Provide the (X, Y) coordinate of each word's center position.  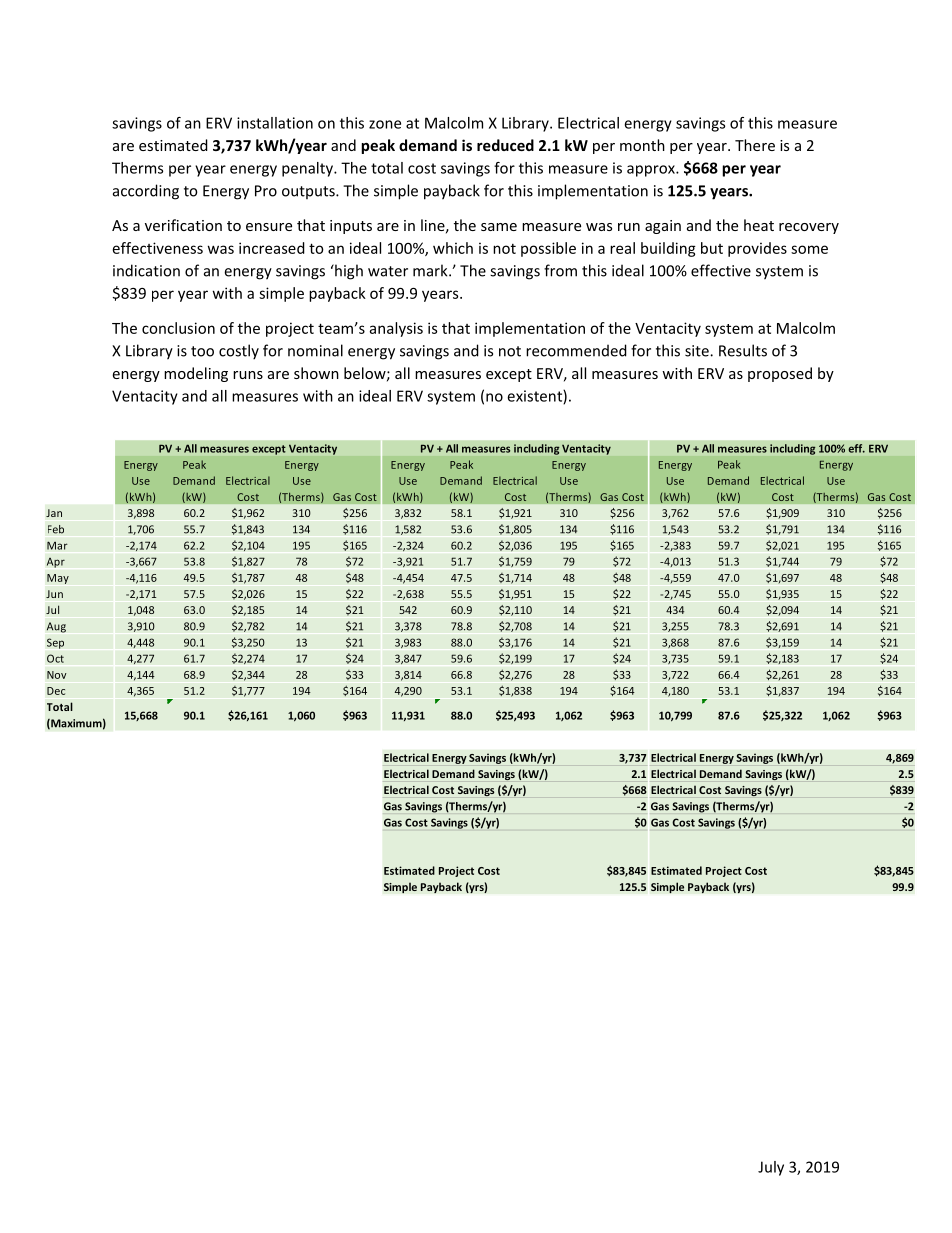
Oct (55, 658)
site (698, 351)
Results (743, 350)
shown (316, 373)
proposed (780, 374)
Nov (57, 675)
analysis (396, 329)
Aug (56, 627)
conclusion (178, 328)
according (146, 192)
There (755, 145)
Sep (55, 643)
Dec (56, 691)
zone (385, 124)
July (771, 1168)
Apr (56, 563)
